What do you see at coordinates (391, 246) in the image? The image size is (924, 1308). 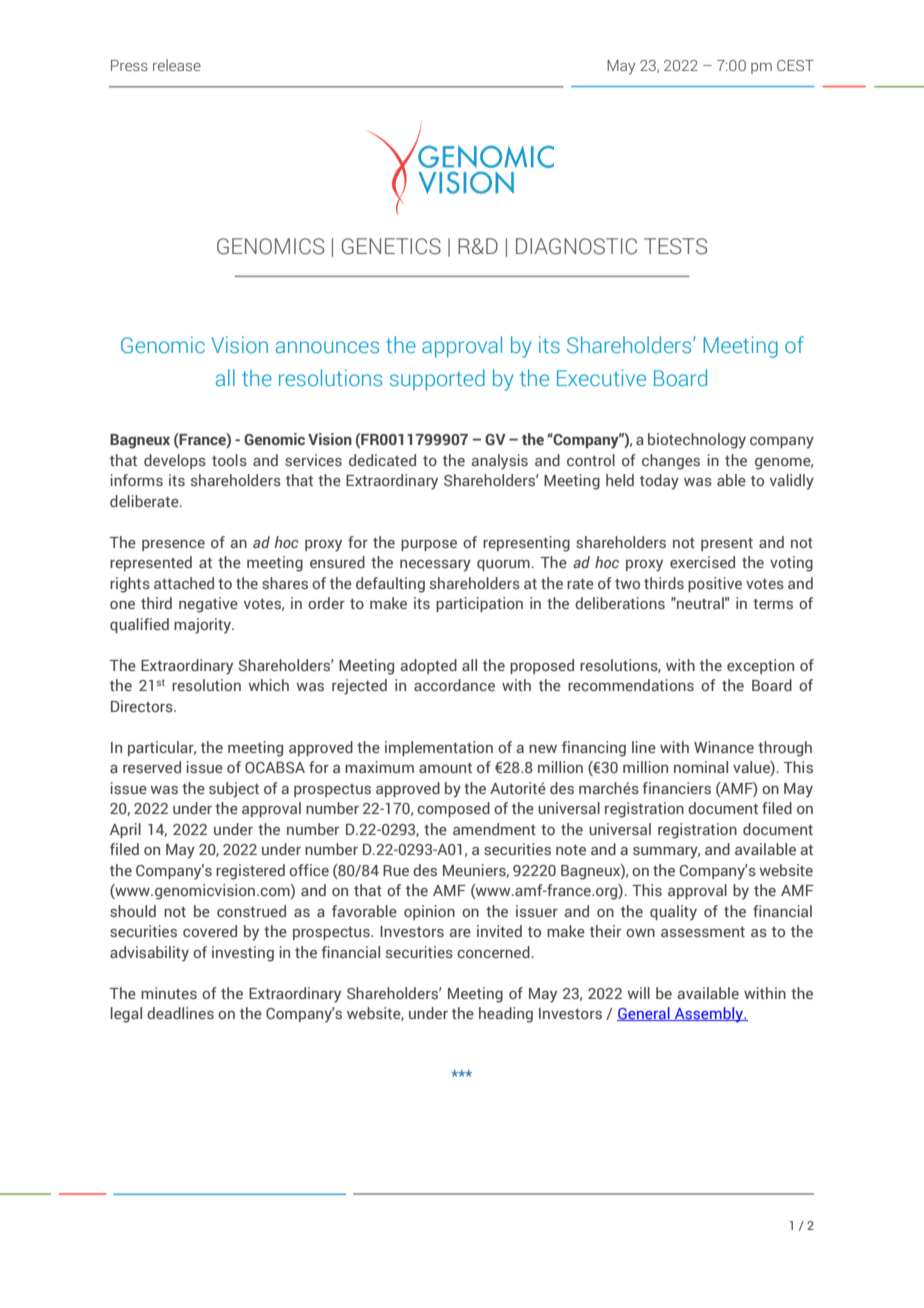 I see `GENETICS` at bounding box center [391, 246].
